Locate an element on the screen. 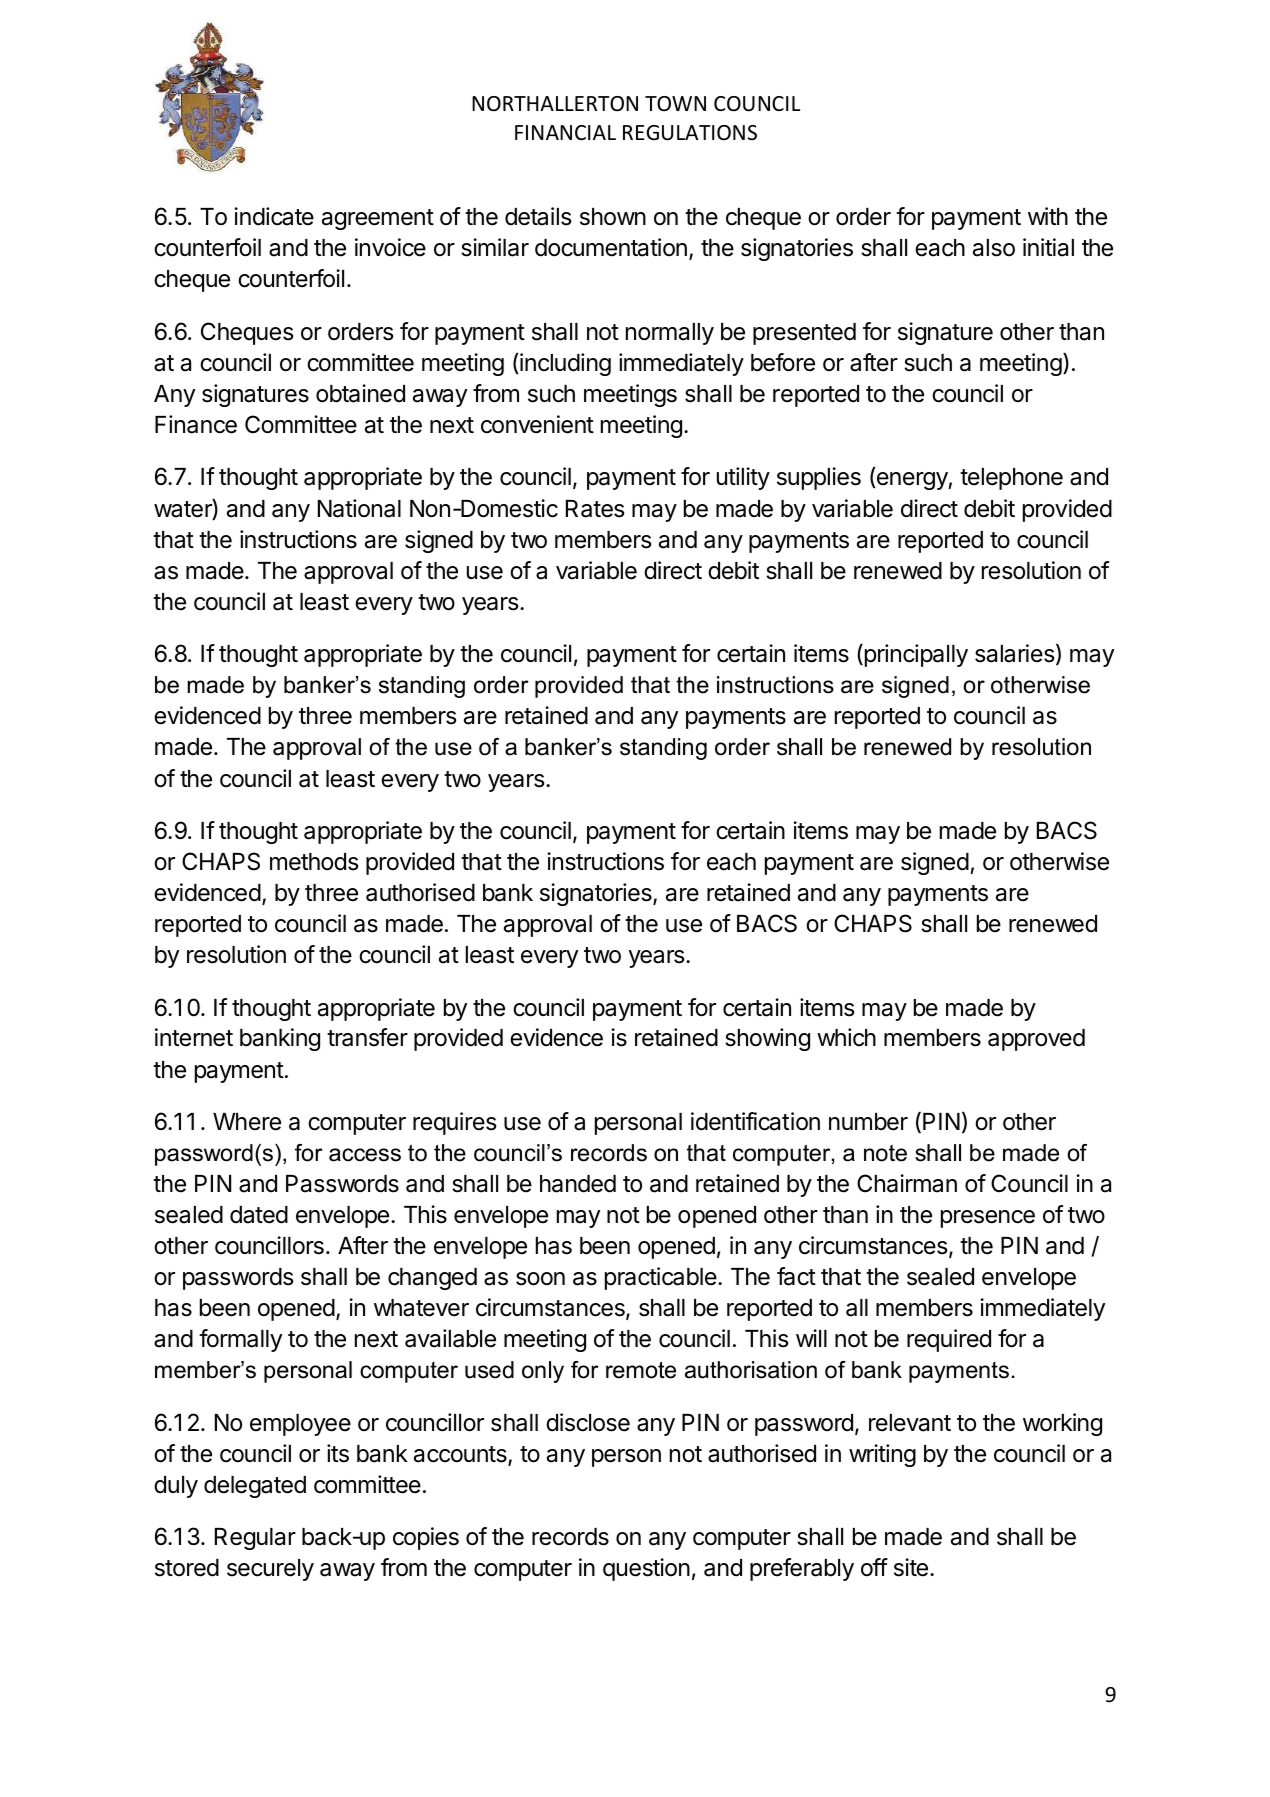  principally is located at coordinates (915, 655).
